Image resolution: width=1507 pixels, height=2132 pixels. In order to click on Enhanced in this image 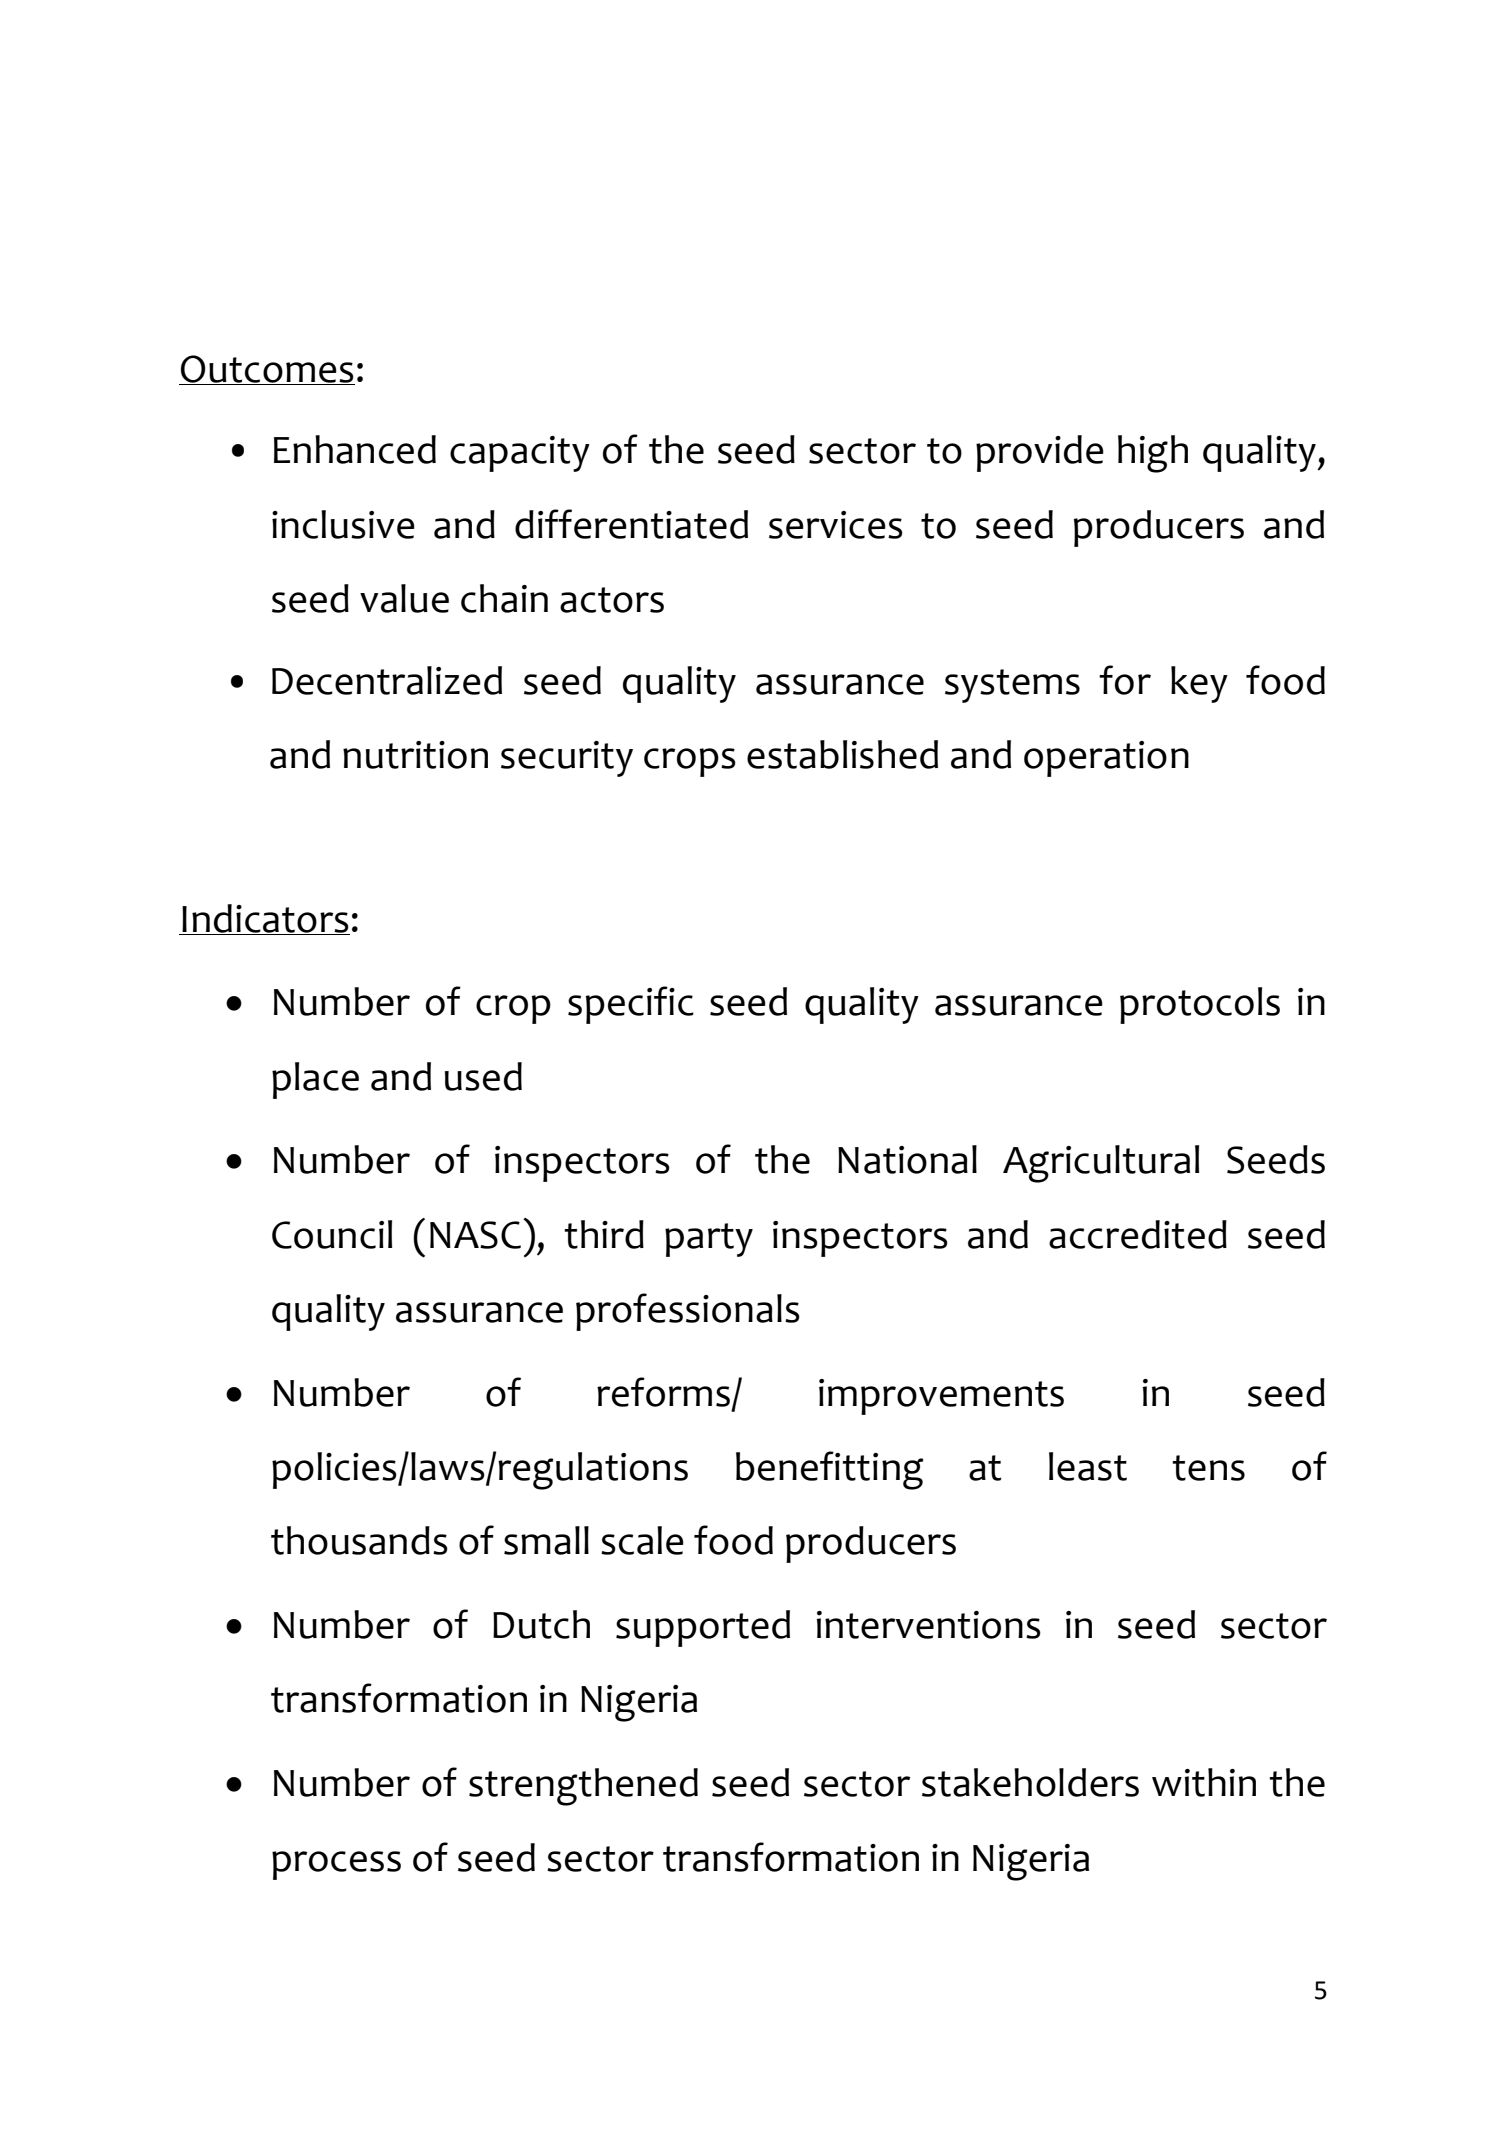, I will do `click(355, 449)`.
